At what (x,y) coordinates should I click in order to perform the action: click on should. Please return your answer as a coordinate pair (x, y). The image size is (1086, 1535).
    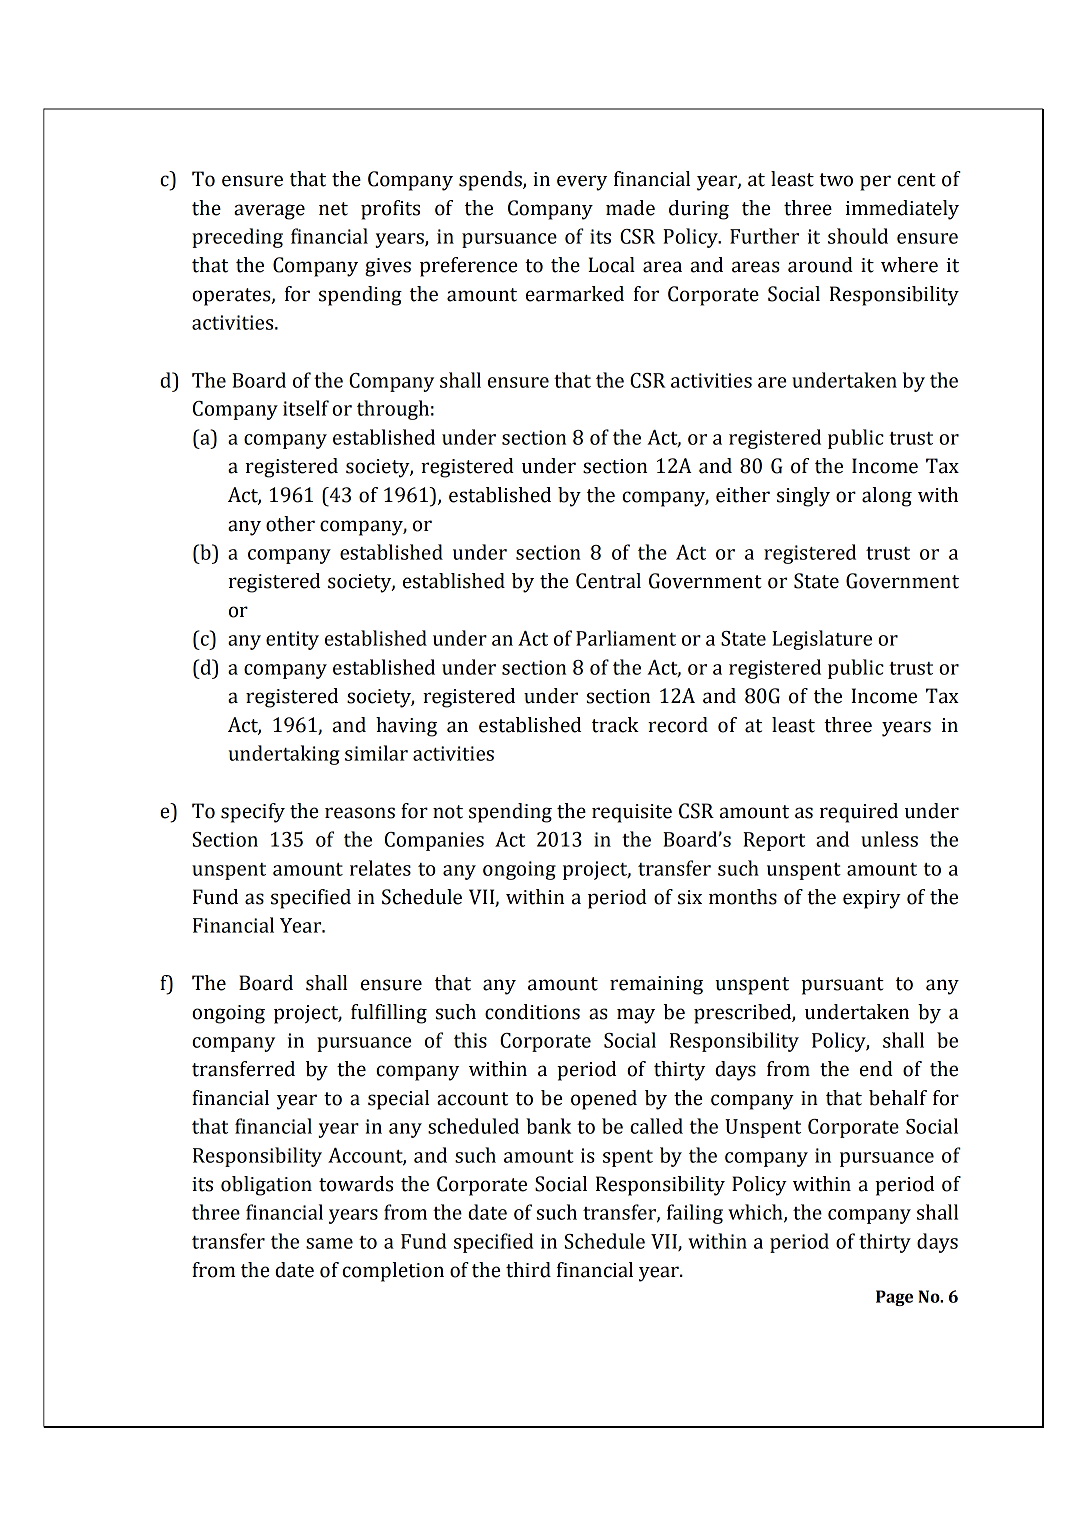
    Looking at the image, I should click on (858, 236).
